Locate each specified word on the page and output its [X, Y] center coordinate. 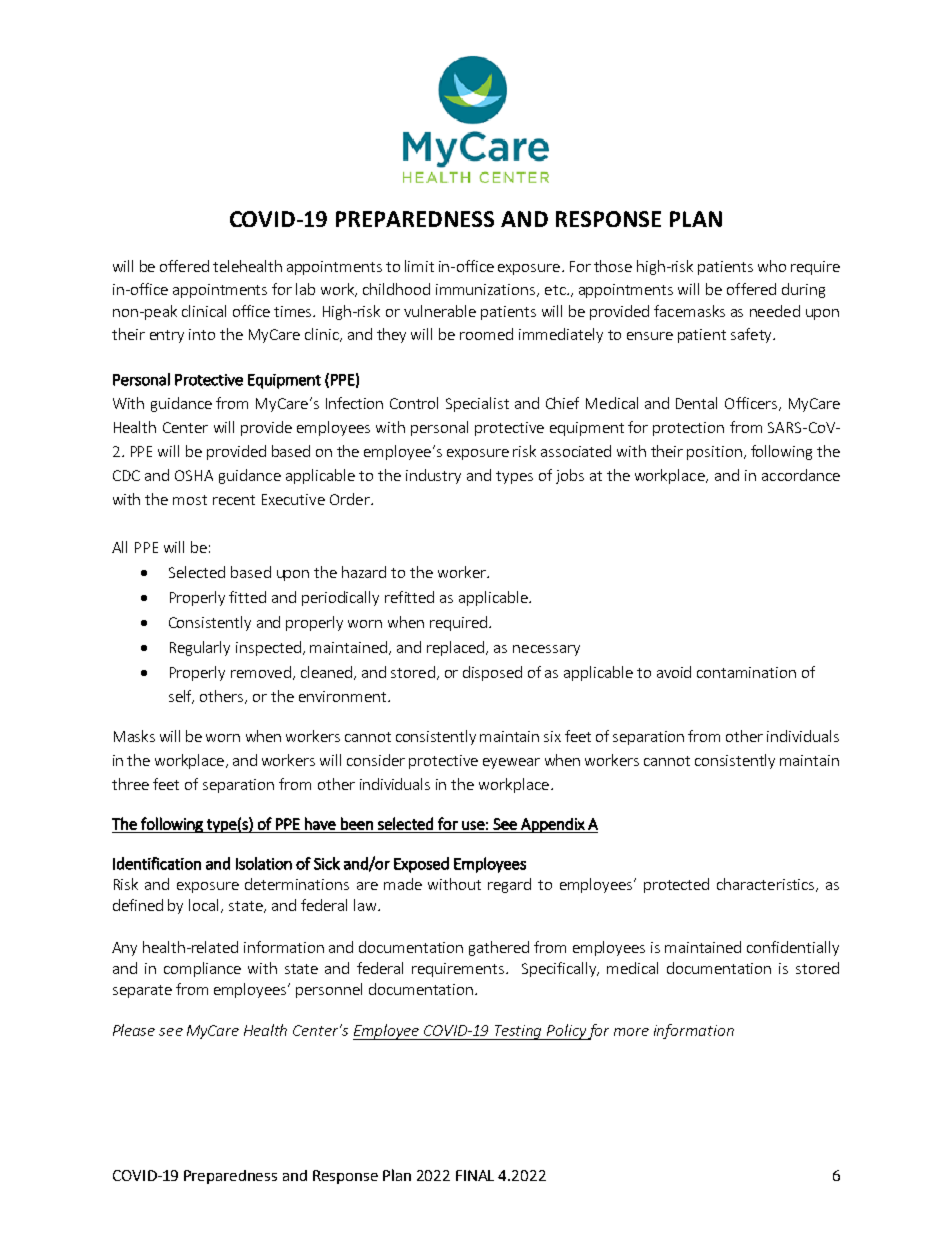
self [181, 697]
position [714, 453]
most [190, 500]
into [202, 334]
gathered [499, 948]
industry [433, 476]
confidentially [793, 948]
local [205, 906]
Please [134, 1030]
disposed [492, 673]
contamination [746, 672]
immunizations [487, 290]
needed [775, 311]
